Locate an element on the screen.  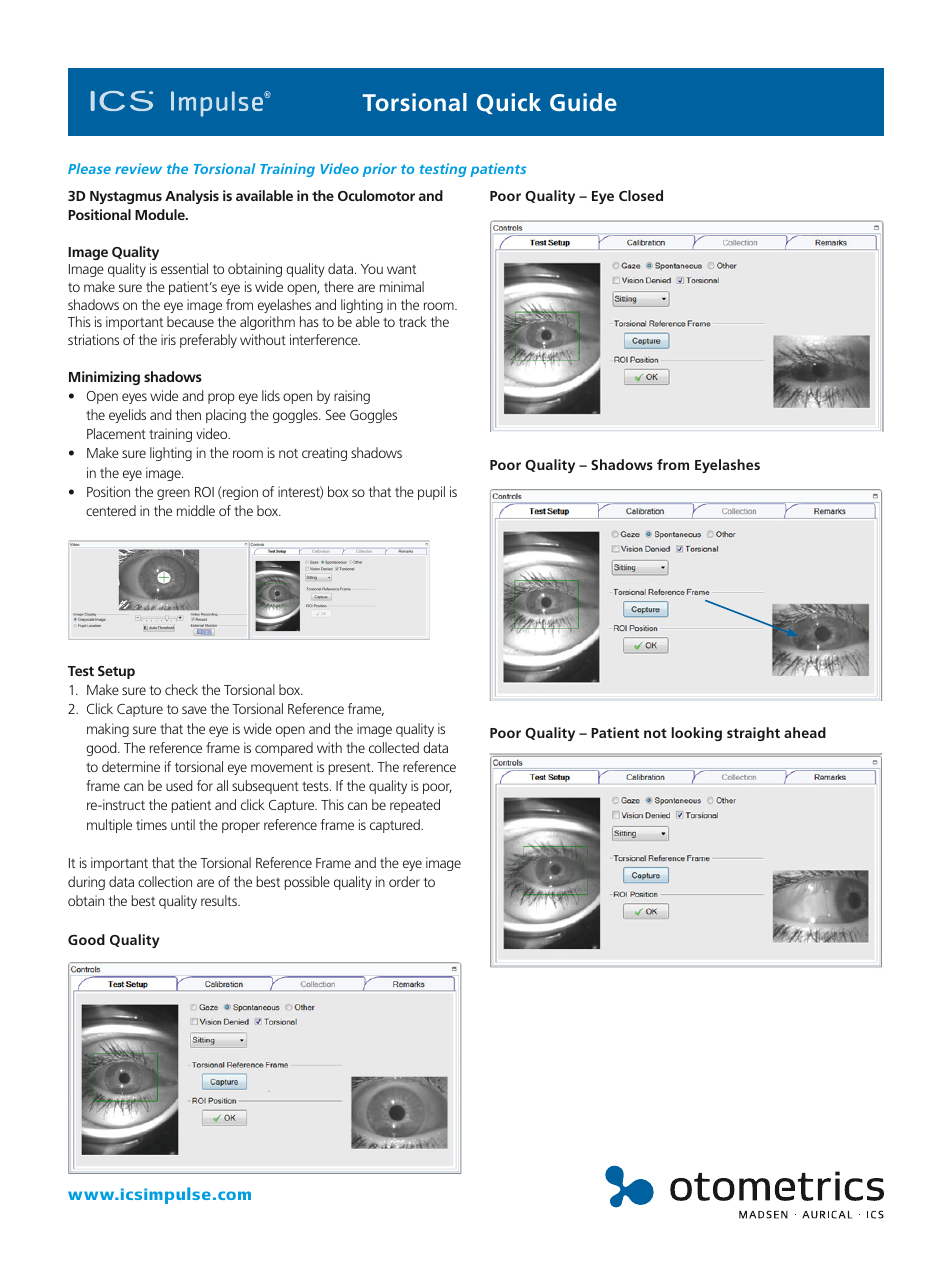
Guide is located at coordinates (583, 102).
